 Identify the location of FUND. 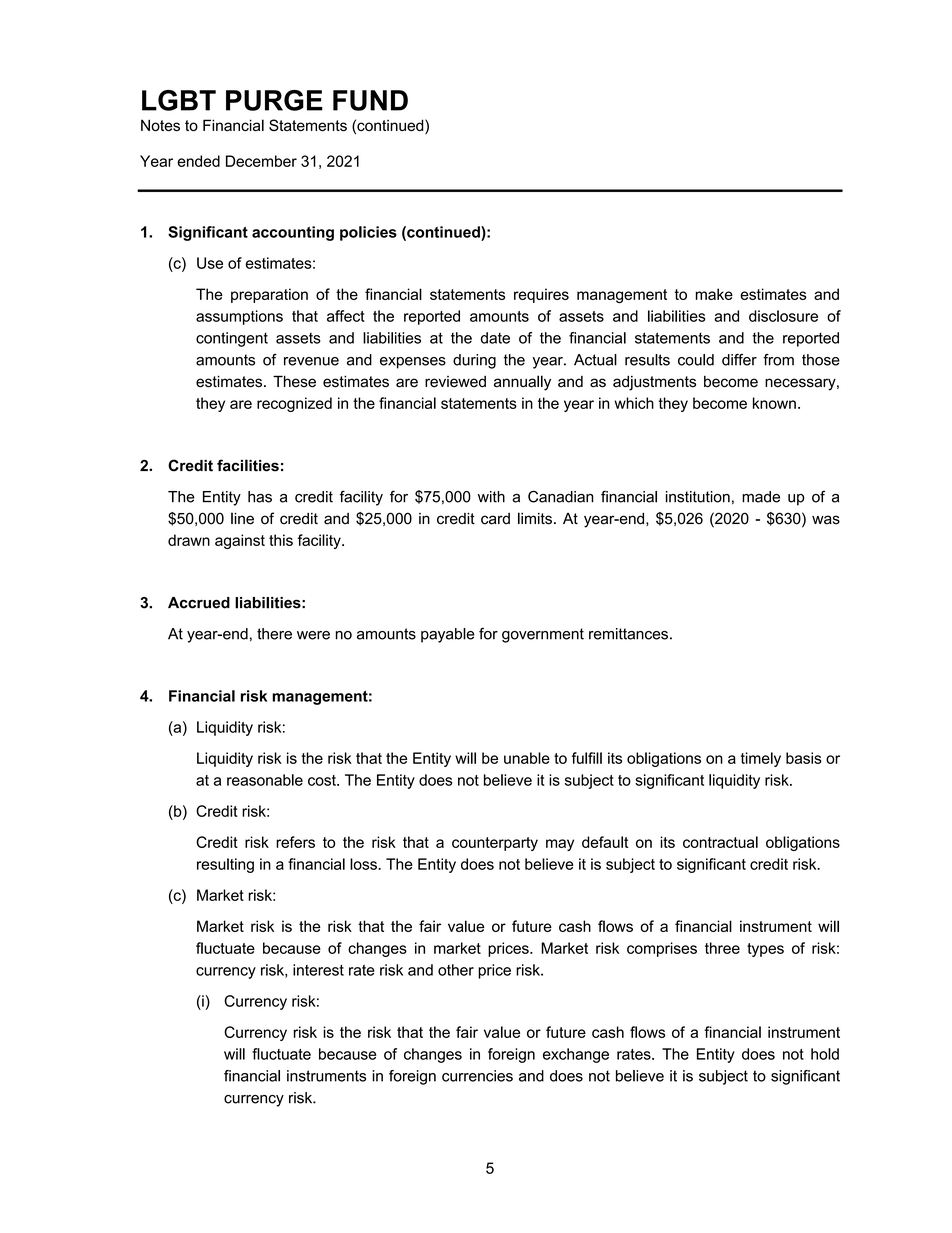
(370, 100).
